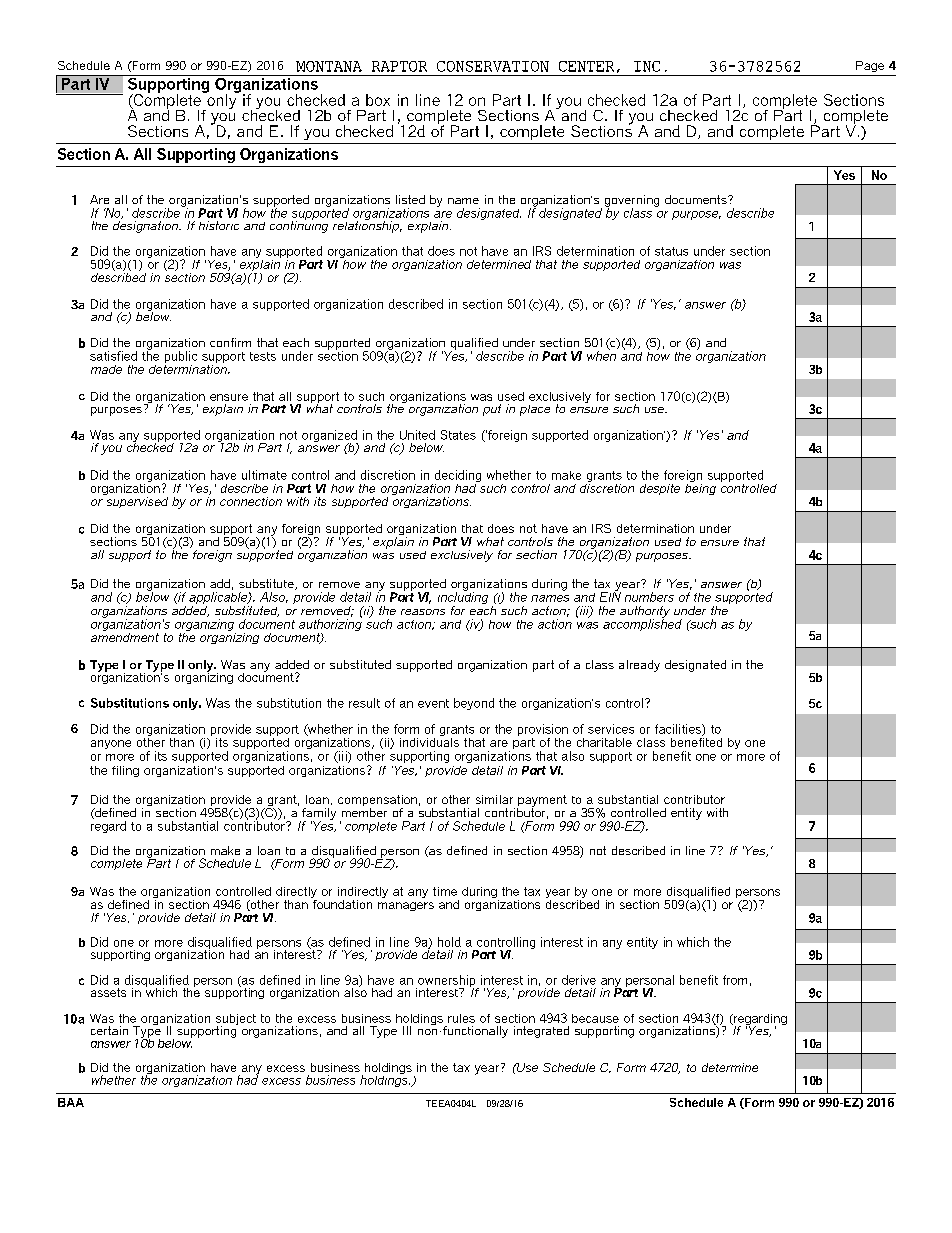  What do you see at coordinates (611, 729) in the screenshot?
I see `services` at bounding box center [611, 729].
